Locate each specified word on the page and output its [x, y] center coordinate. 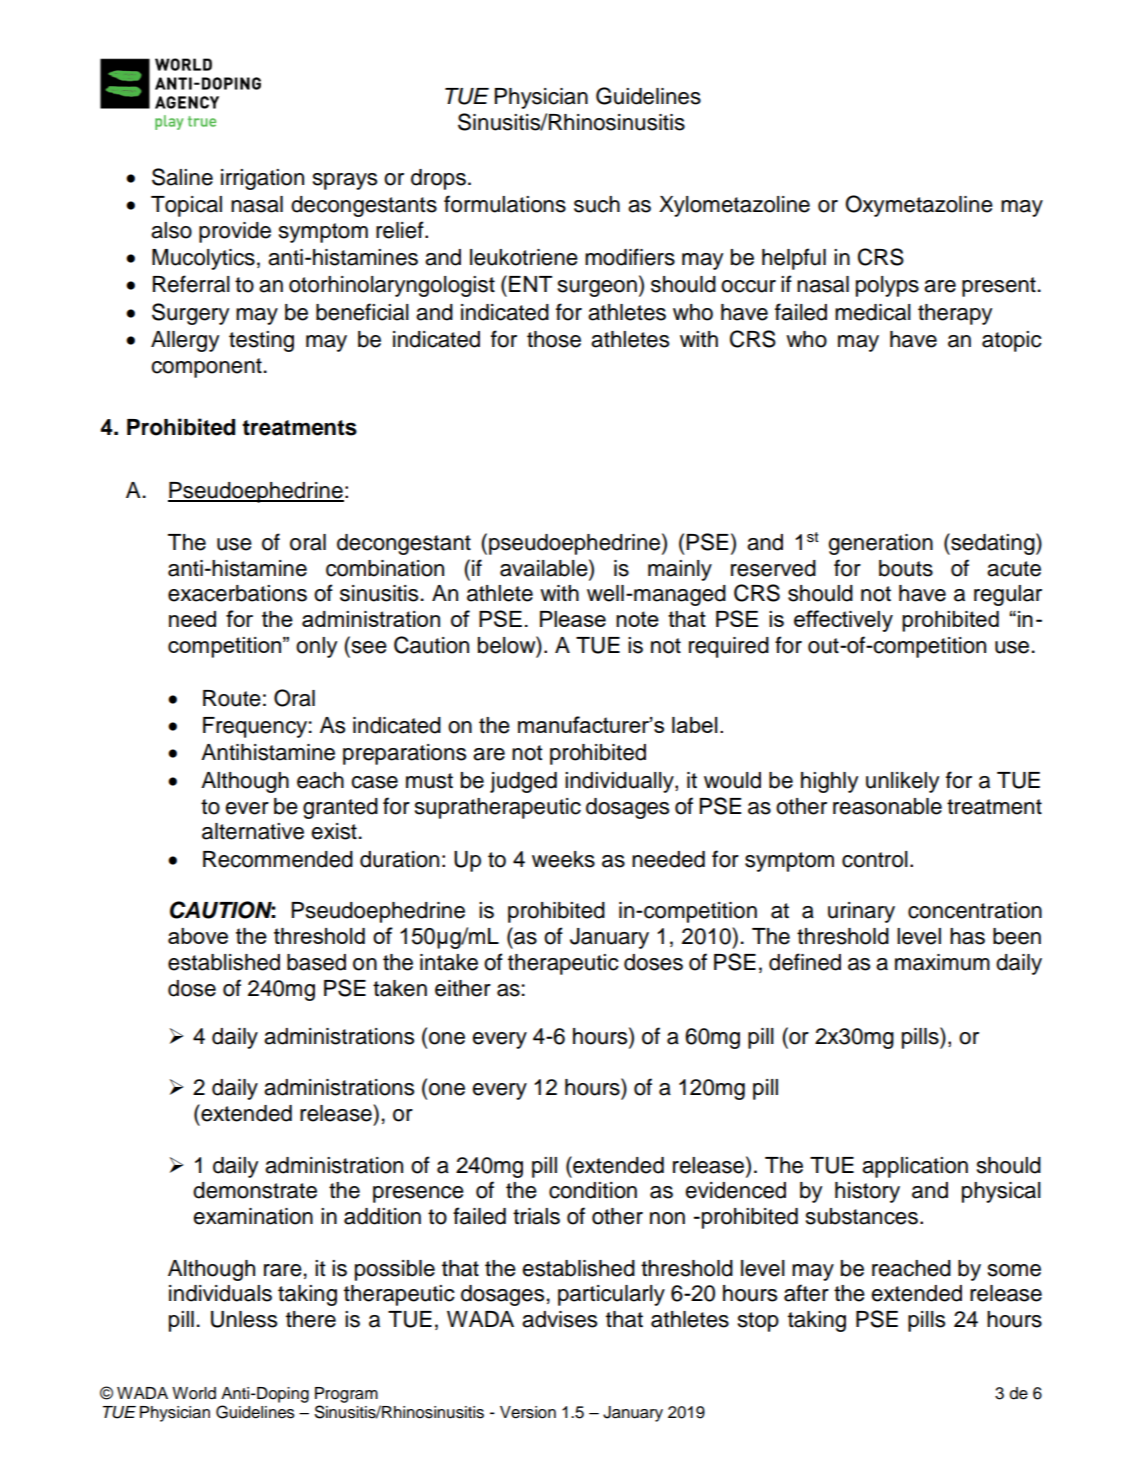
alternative [253, 831]
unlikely [902, 782]
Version [528, 1412]
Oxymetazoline [919, 206]
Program [346, 1395]
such [597, 204]
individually [620, 782]
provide [235, 232]
